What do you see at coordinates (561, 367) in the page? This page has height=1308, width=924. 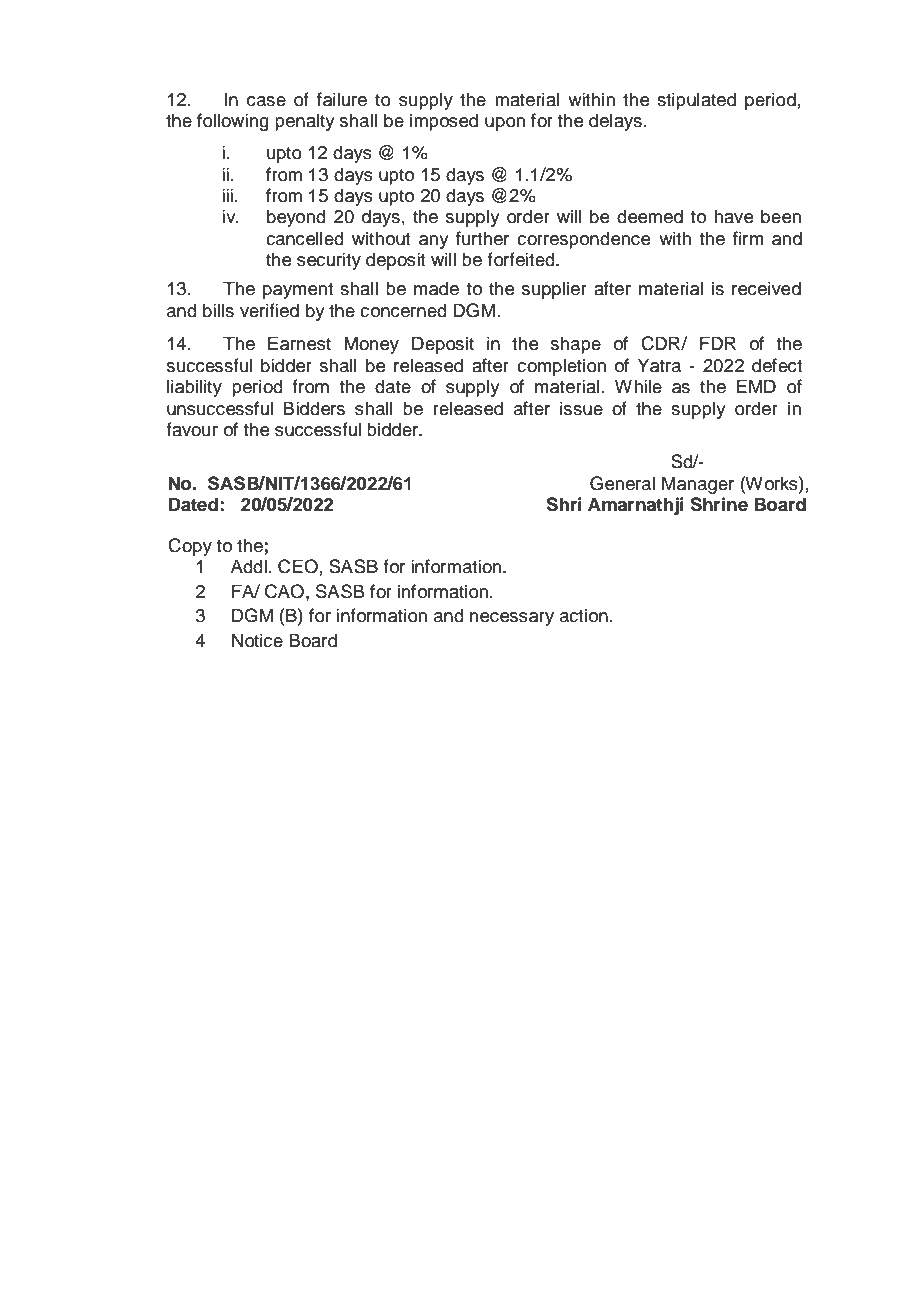 I see `completion` at bounding box center [561, 367].
